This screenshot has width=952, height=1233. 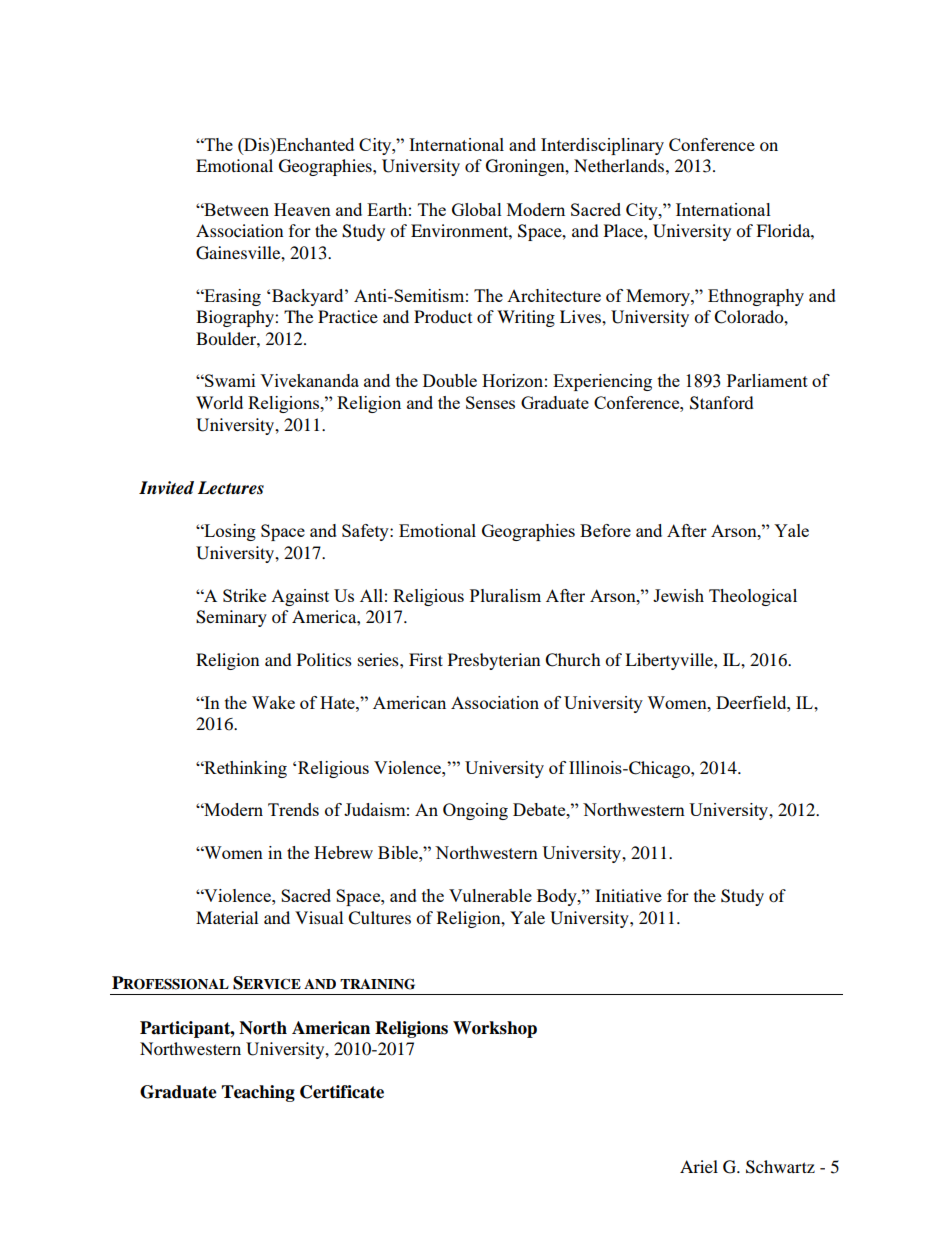 I want to click on Material, so click(x=227, y=917).
